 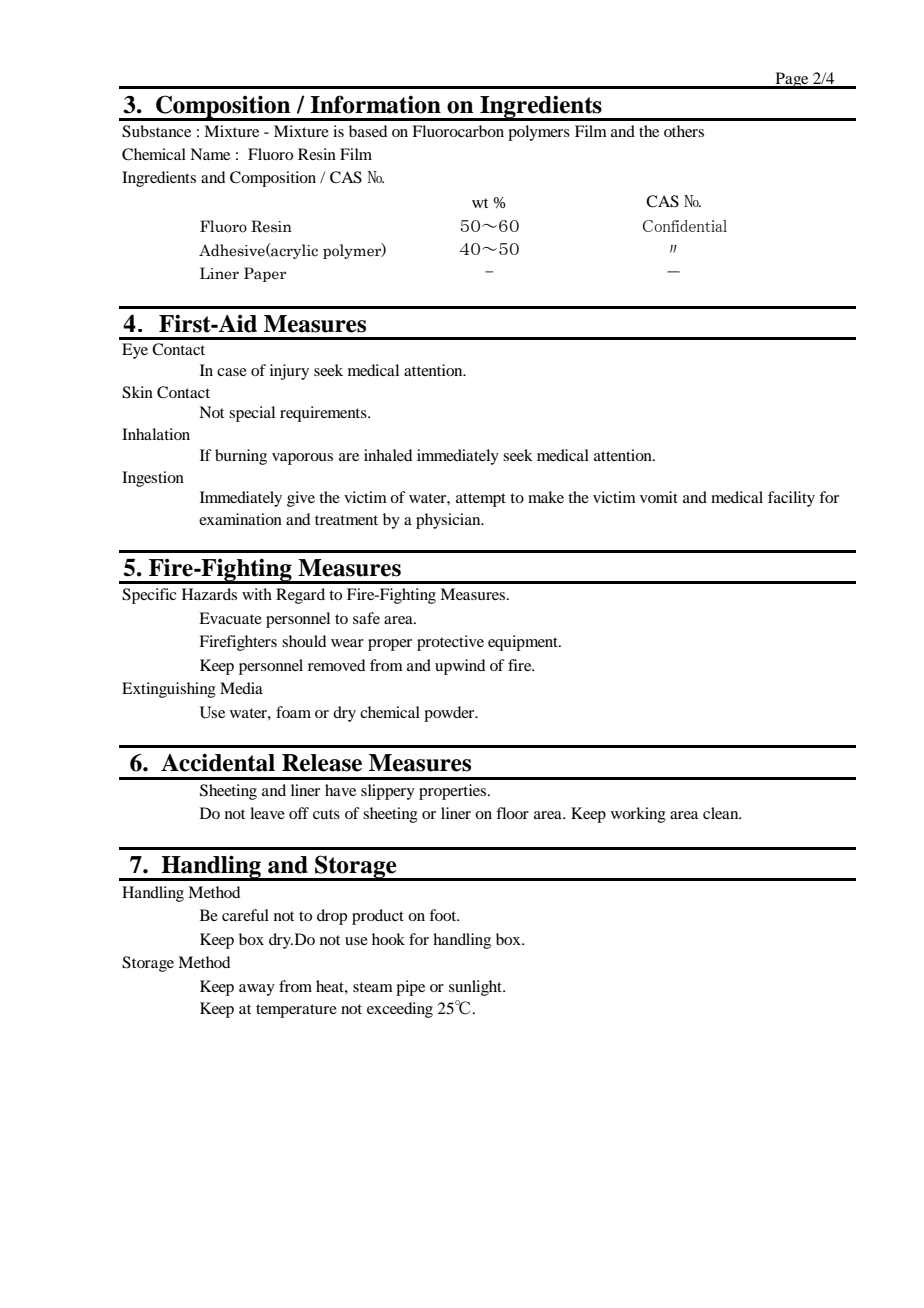 I want to click on facility, so click(x=791, y=499).
